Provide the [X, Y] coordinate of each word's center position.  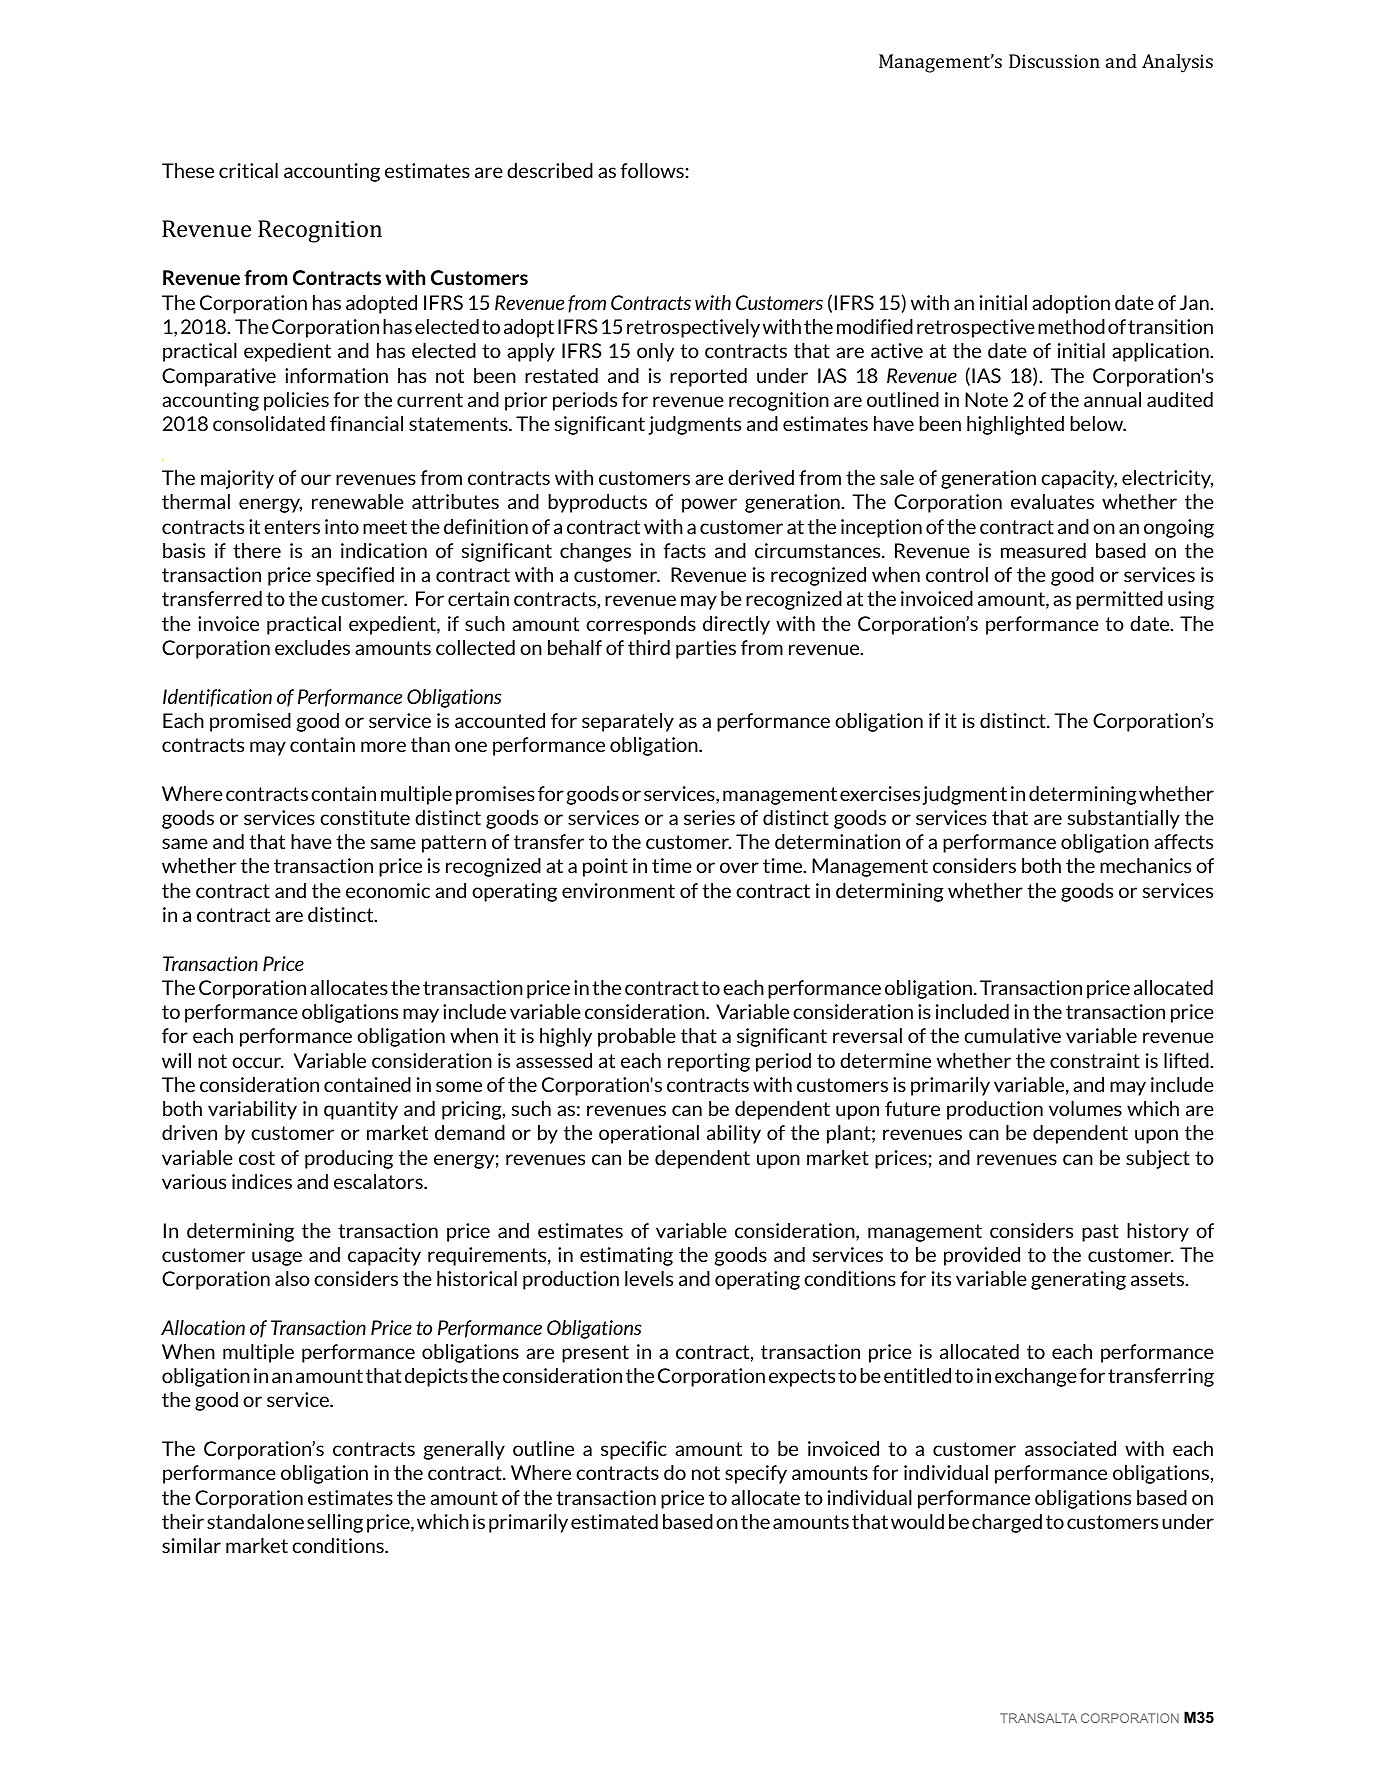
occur [258, 1062]
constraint [1095, 1060]
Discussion [1054, 61]
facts [684, 550]
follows [652, 170]
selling [335, 1523]
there [257, 550]
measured [1043, 550]
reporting [709, 1062]
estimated [614, 1521]
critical [248, 170]
